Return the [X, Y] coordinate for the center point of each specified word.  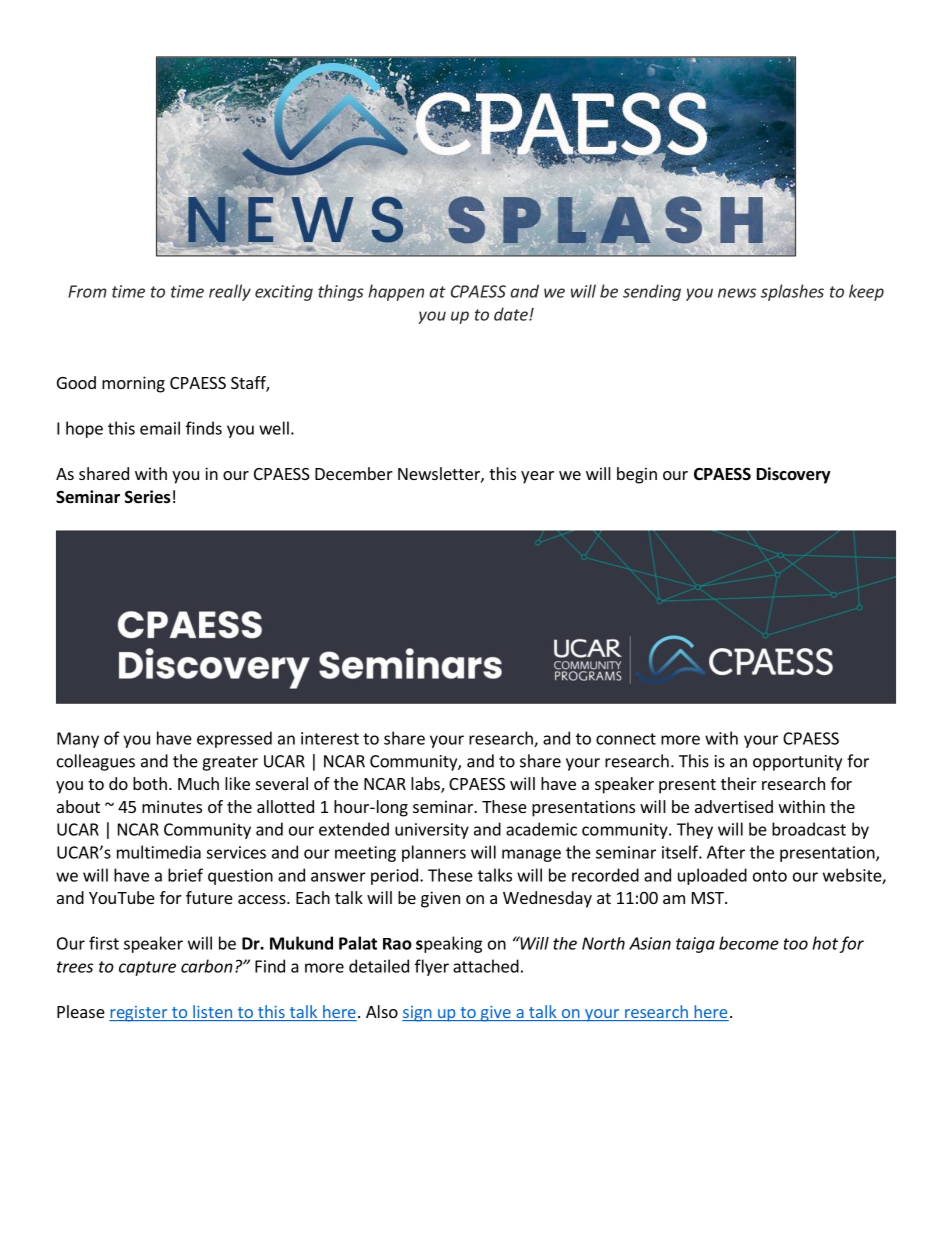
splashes [792, 292]
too [796, 944]
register [139, 1014]
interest [330, 738]
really [230, 292]
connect [626, 739]
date [512, 314]
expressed [234, 739]
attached [486, 966]
